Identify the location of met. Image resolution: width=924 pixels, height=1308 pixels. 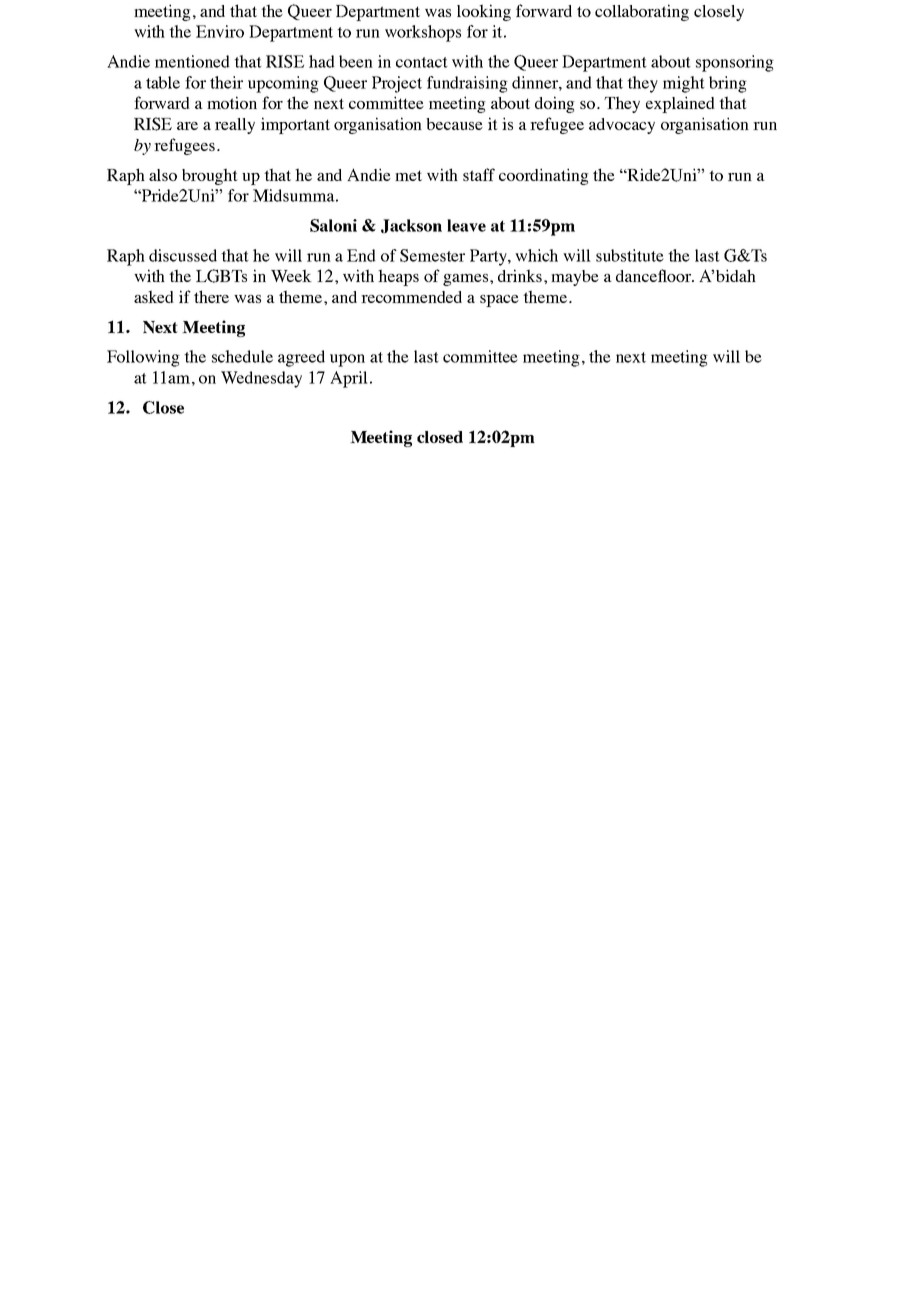
(408, 175).
